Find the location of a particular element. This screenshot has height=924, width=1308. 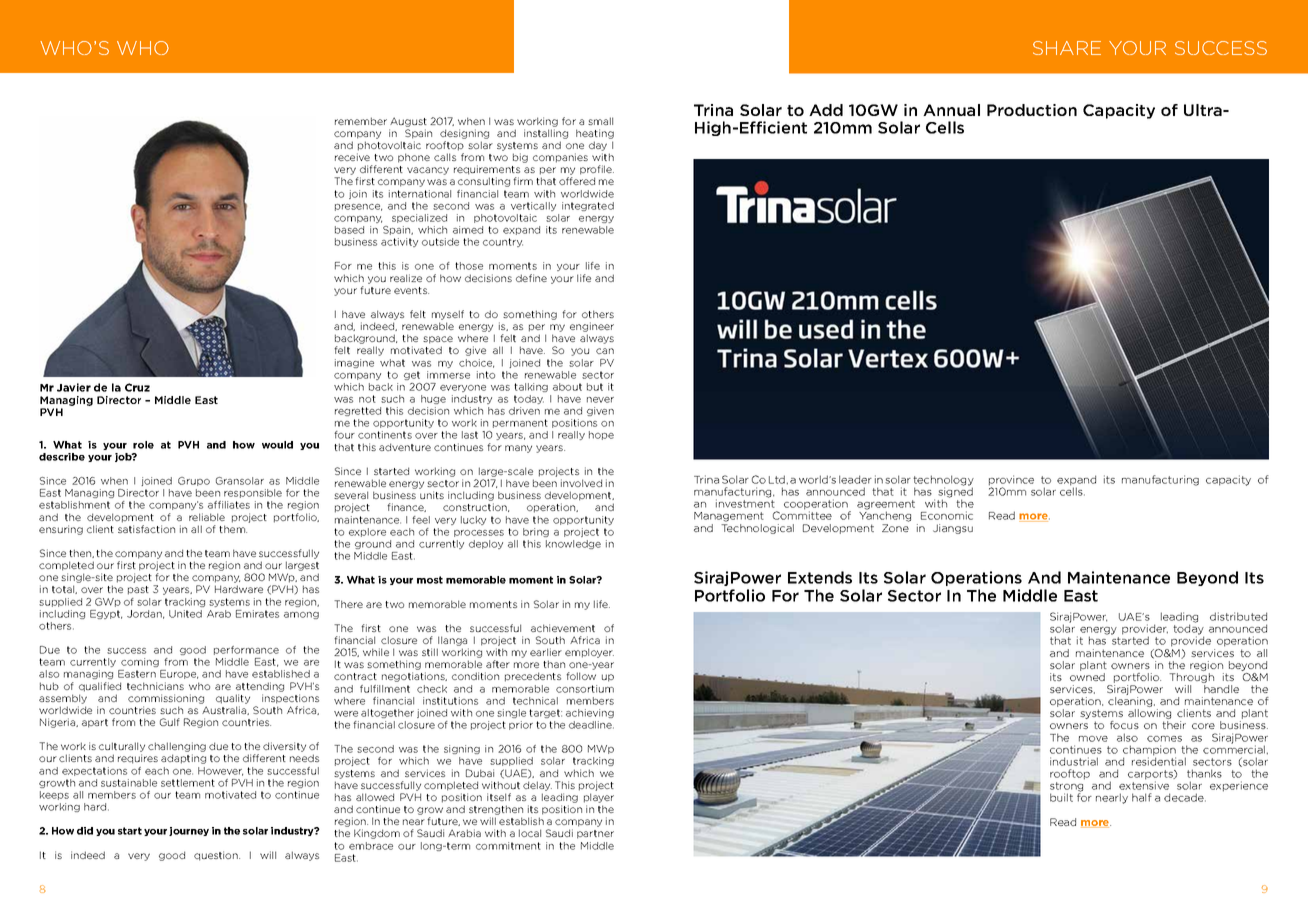

province is located at coordinates (1011, 481).
